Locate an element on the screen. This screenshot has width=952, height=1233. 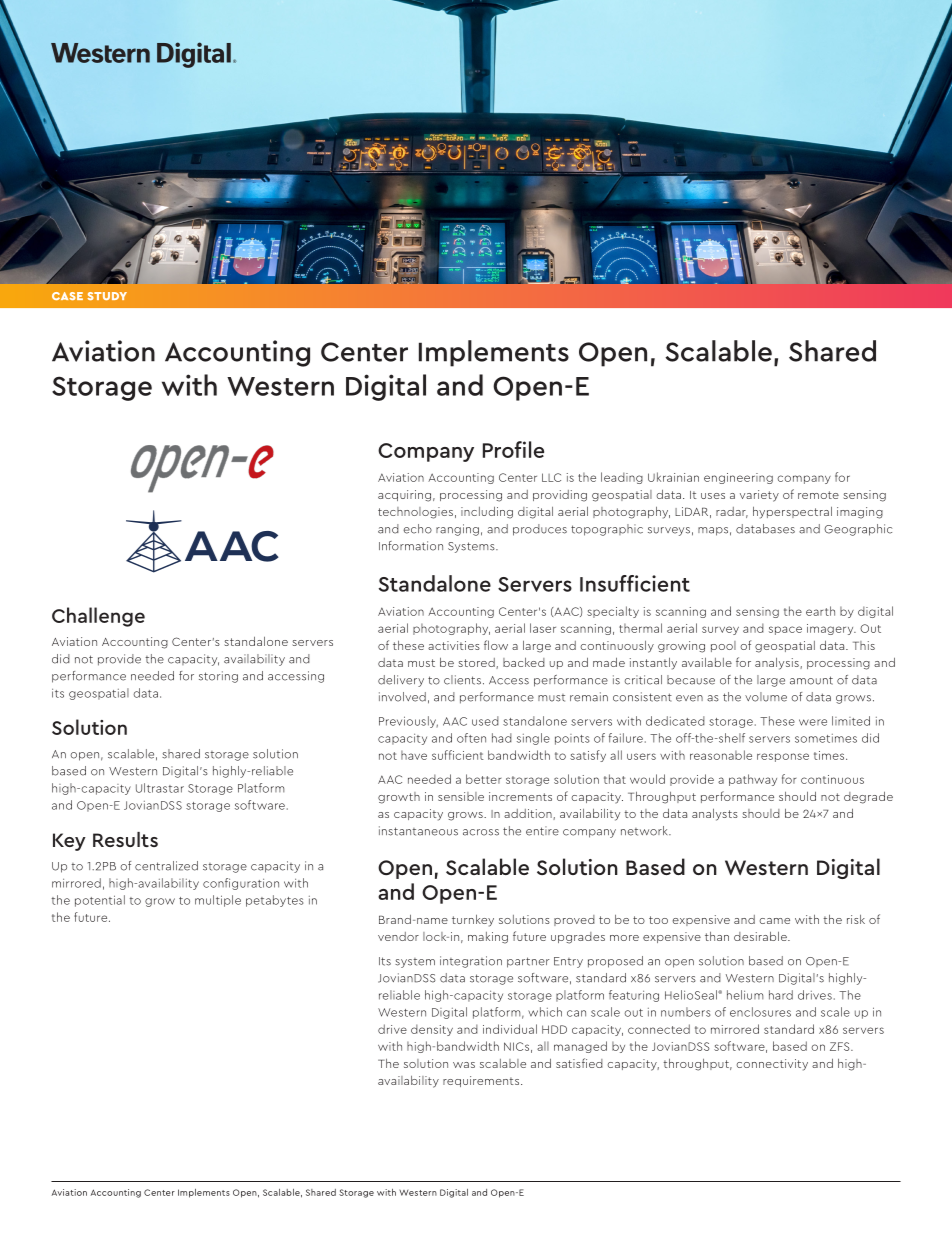
ranging is located at coordinates (457, 530).
